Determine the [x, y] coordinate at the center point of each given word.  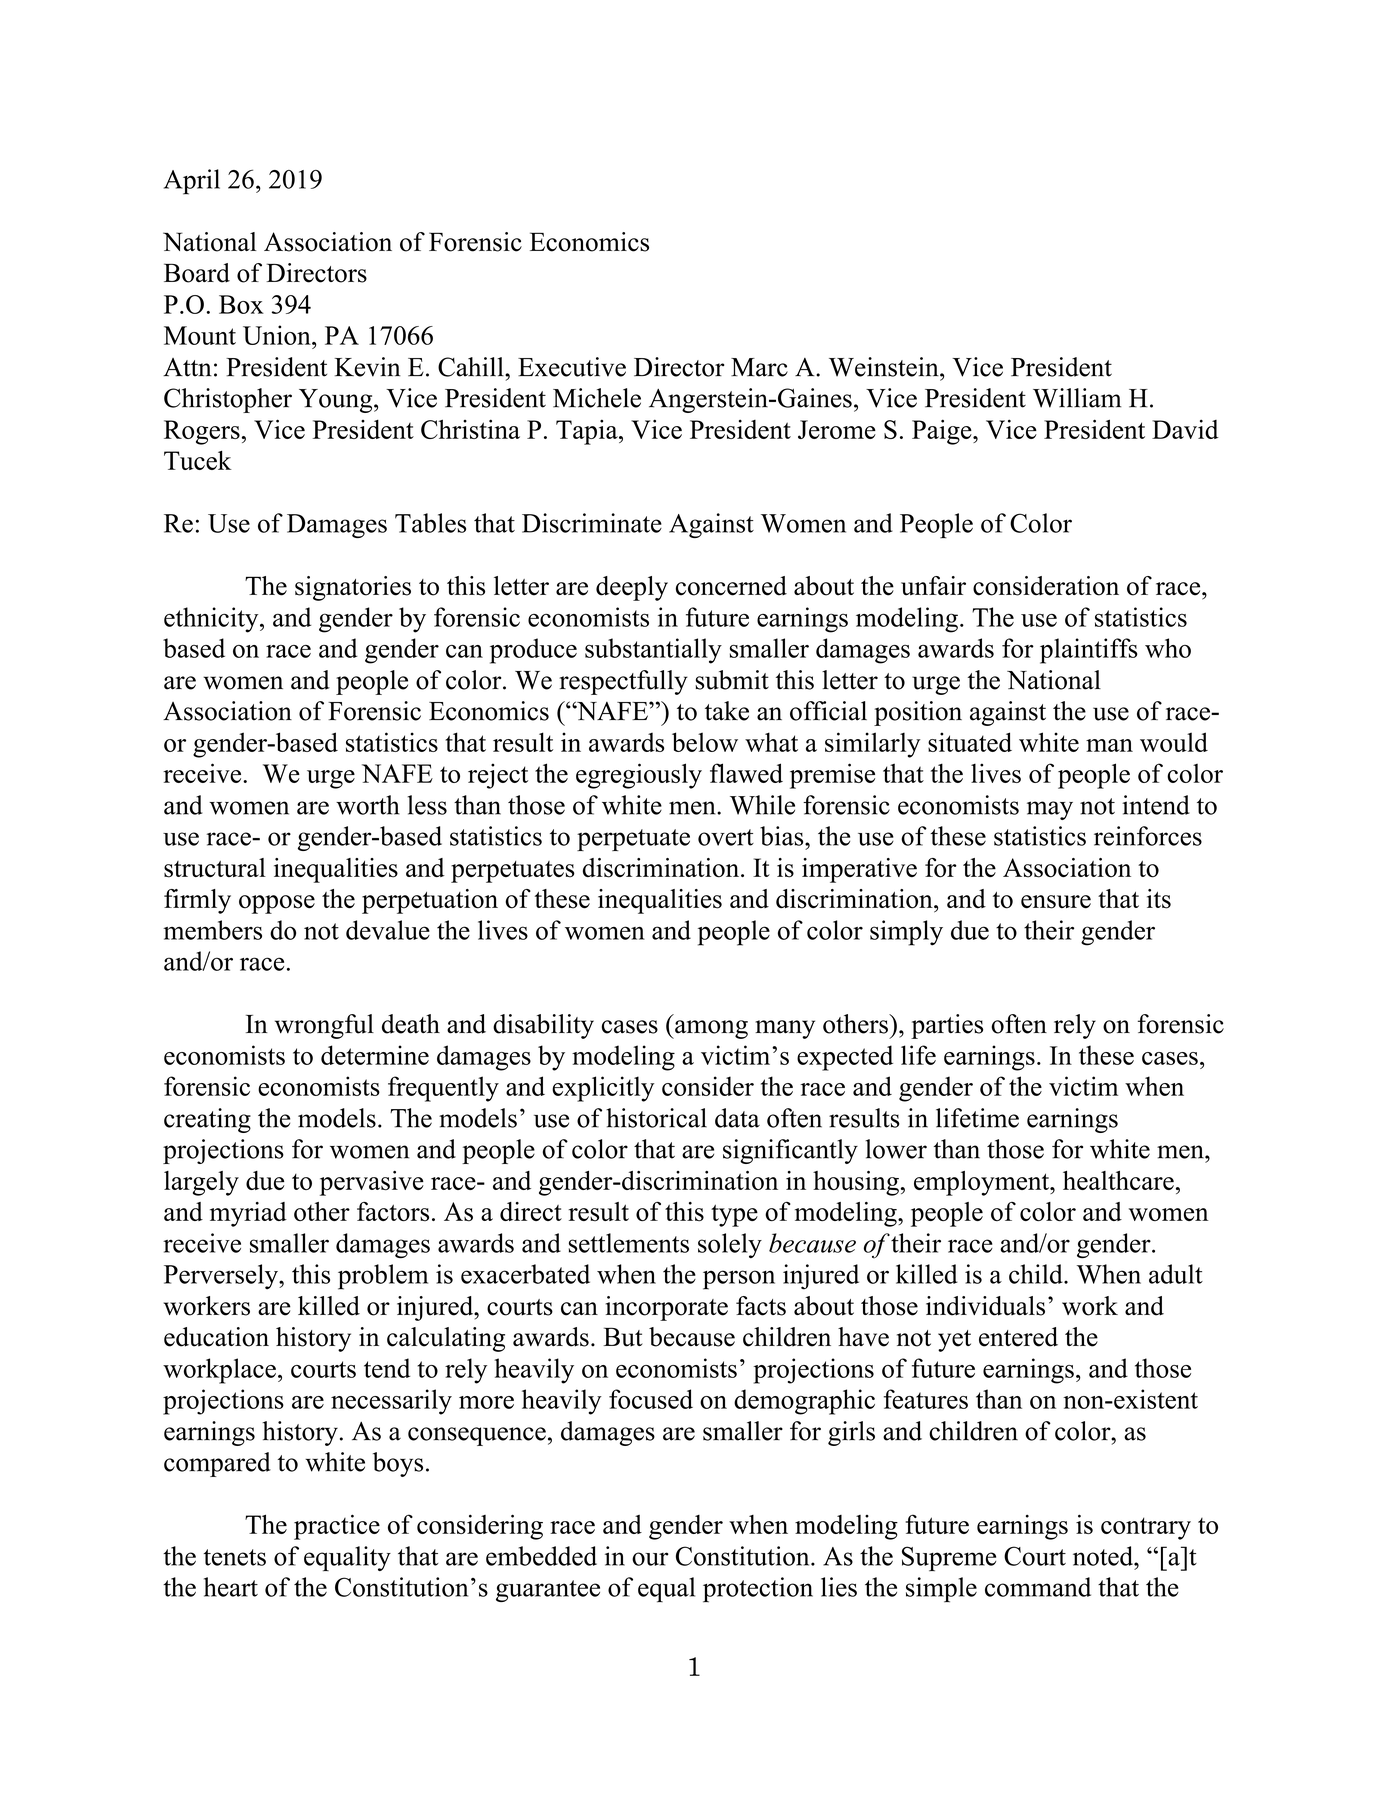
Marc [759, 367]
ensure [1056, 902]
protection [758, 1590]
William [1077, 398]
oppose [277, 904]
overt [726, 837]
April [192, 182]
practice [337, 1527]
